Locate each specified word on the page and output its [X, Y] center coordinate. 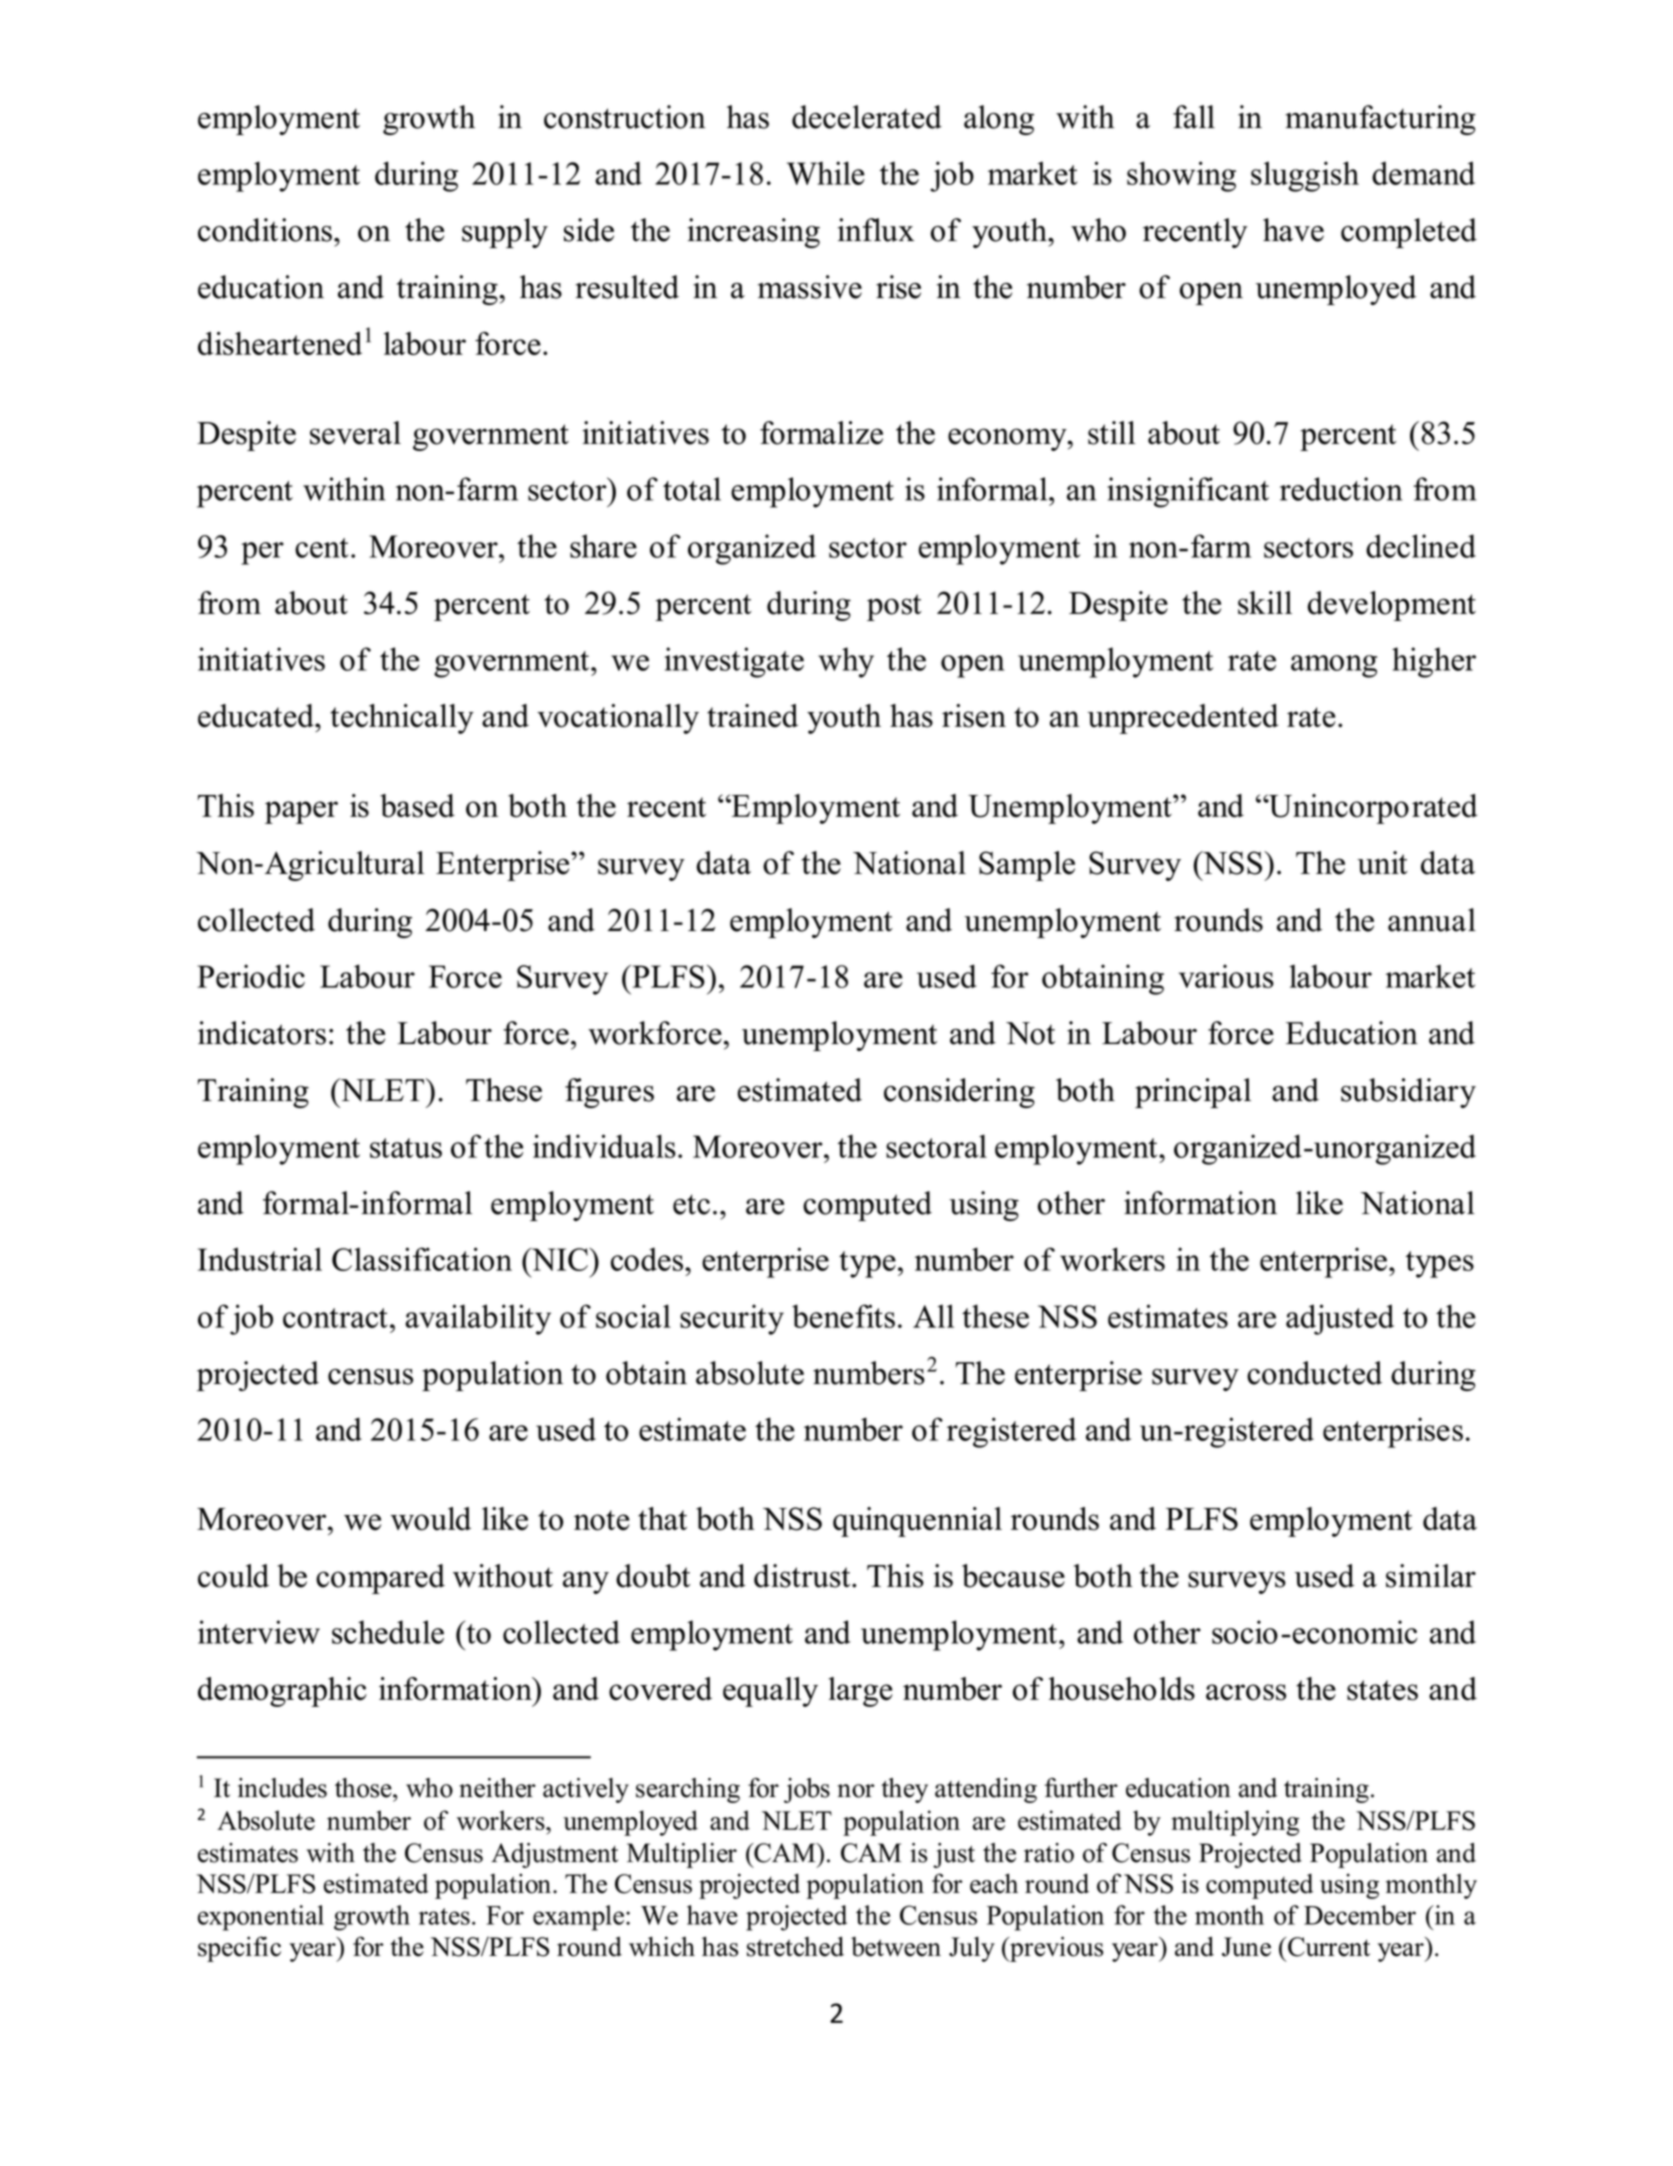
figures [609, 1093]
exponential [261, 1918]
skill [1265, 603]
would [431, 1519]
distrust [803, 1576]
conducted [1314, 1373]
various [1226, 976]
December [1360, 1915]
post [894, 607]
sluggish [1305, 176]
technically [402, 719]
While [826, 173]
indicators [262, 1033]
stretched [795, 1946]
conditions [265, 230]
